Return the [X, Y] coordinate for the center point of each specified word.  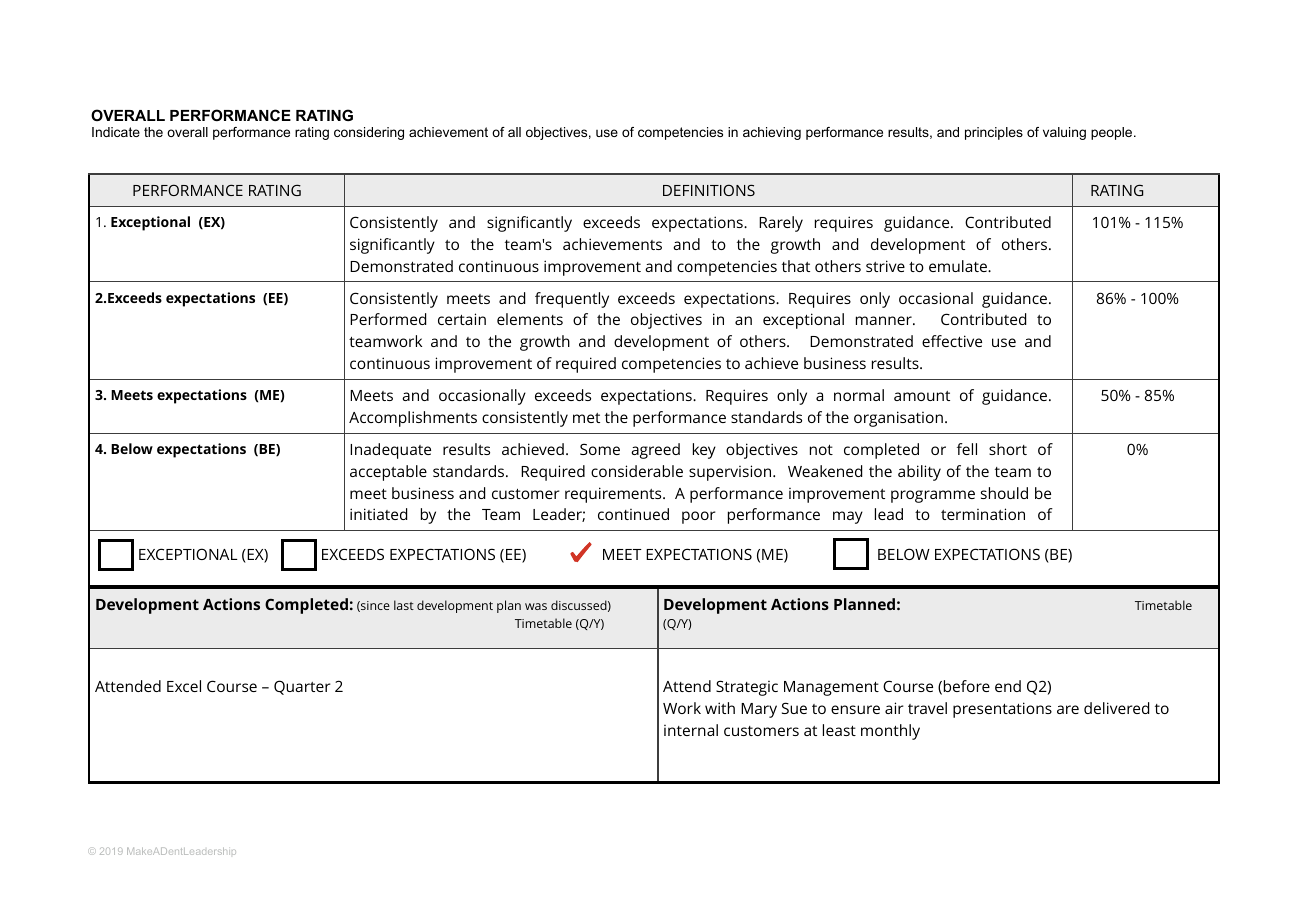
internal [691, 730]
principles [994, 133]
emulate [959, 266]
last [404, 605]
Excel [184, 686]
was [536, 606]
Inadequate [390, 451]
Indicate [116, 132]
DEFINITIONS [709, 190]
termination [983, 514]
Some [600, 449]
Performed [388, 319]
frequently [572, 300]
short [1008, 449]
